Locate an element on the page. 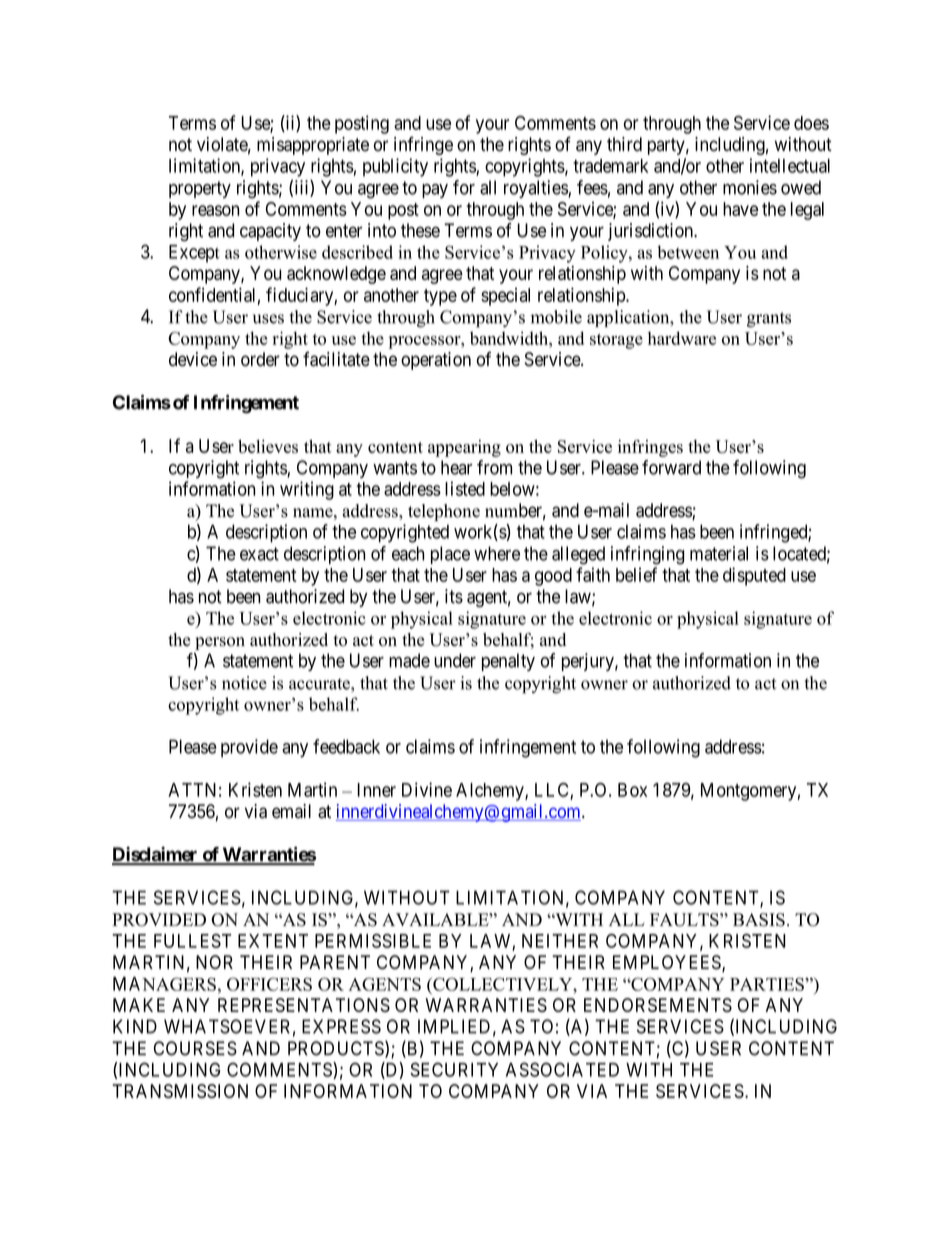 The height and width of the image is (1233, 952). COURSES is located at coordinates (195, 1048).
